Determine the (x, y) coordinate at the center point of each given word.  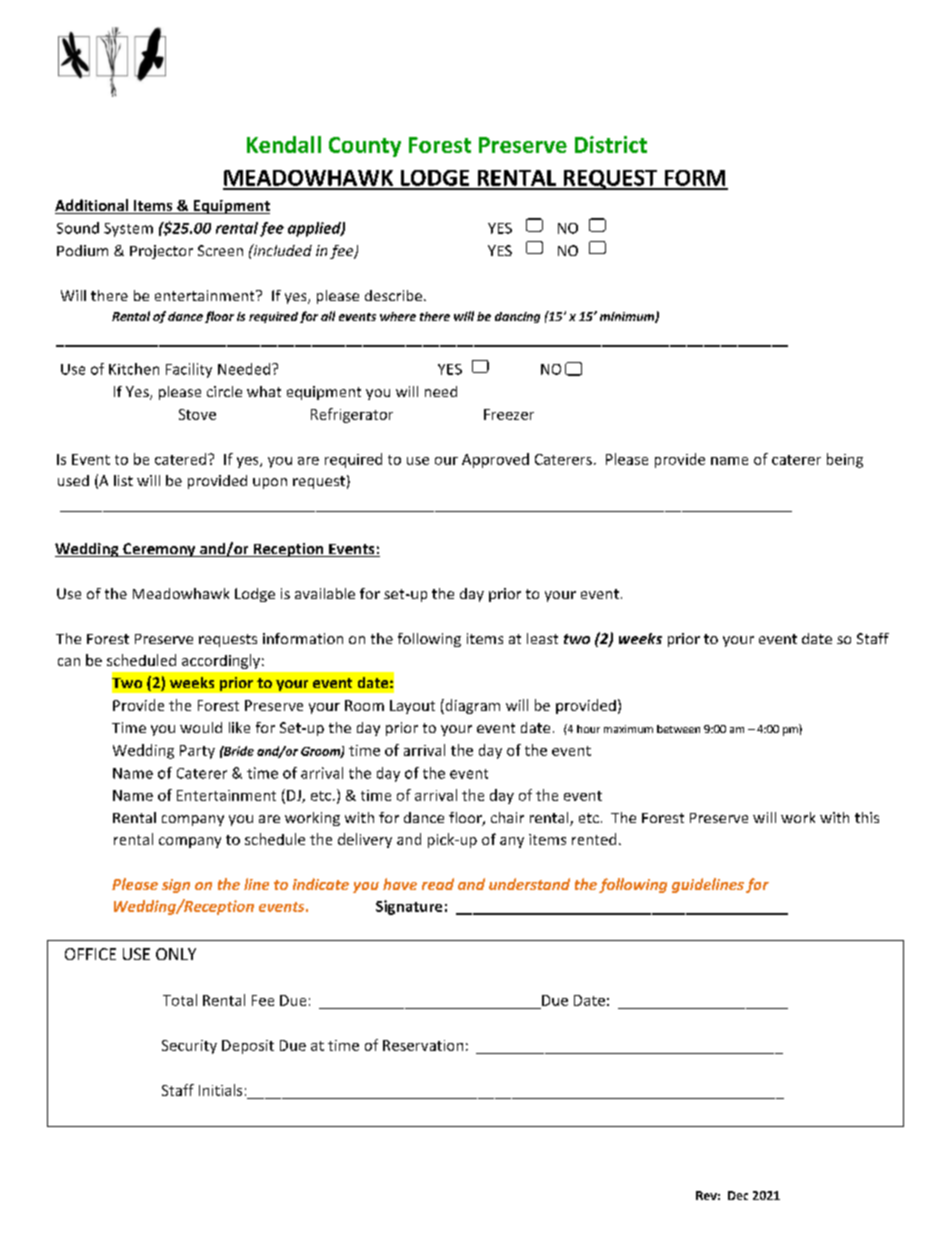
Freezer (509, 414)
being (845, 460)
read (438, 884)
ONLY (176, 954)
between (678, 729)
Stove (197, 414)
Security (189, 1047)
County (365, 147)
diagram (471, 706)
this (867, 817)
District (611, 144)
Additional (93, 206)
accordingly (221, 661)
